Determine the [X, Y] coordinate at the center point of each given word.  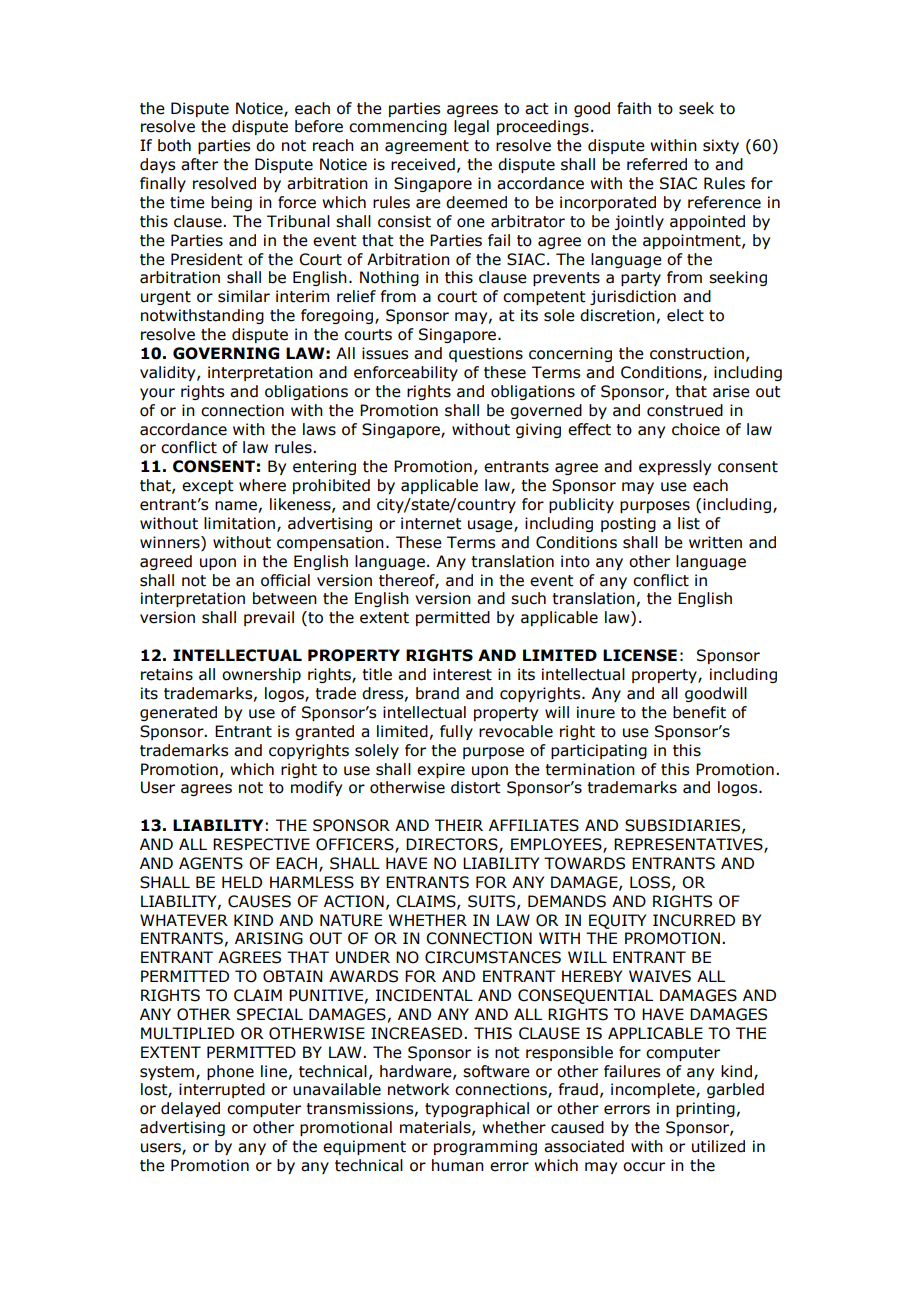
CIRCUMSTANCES [493, 957]
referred [657, 164]
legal [471, 127]
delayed [190, 1109]
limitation [241, 524]
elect [685, 315]
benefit [699, 712]
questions [486, 354]
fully [456, 732]
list [689, 523]
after [199, 164]
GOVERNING [226, 353]
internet [431, 523]
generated [178, 713]
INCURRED [694, 920]
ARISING [269, 938]
